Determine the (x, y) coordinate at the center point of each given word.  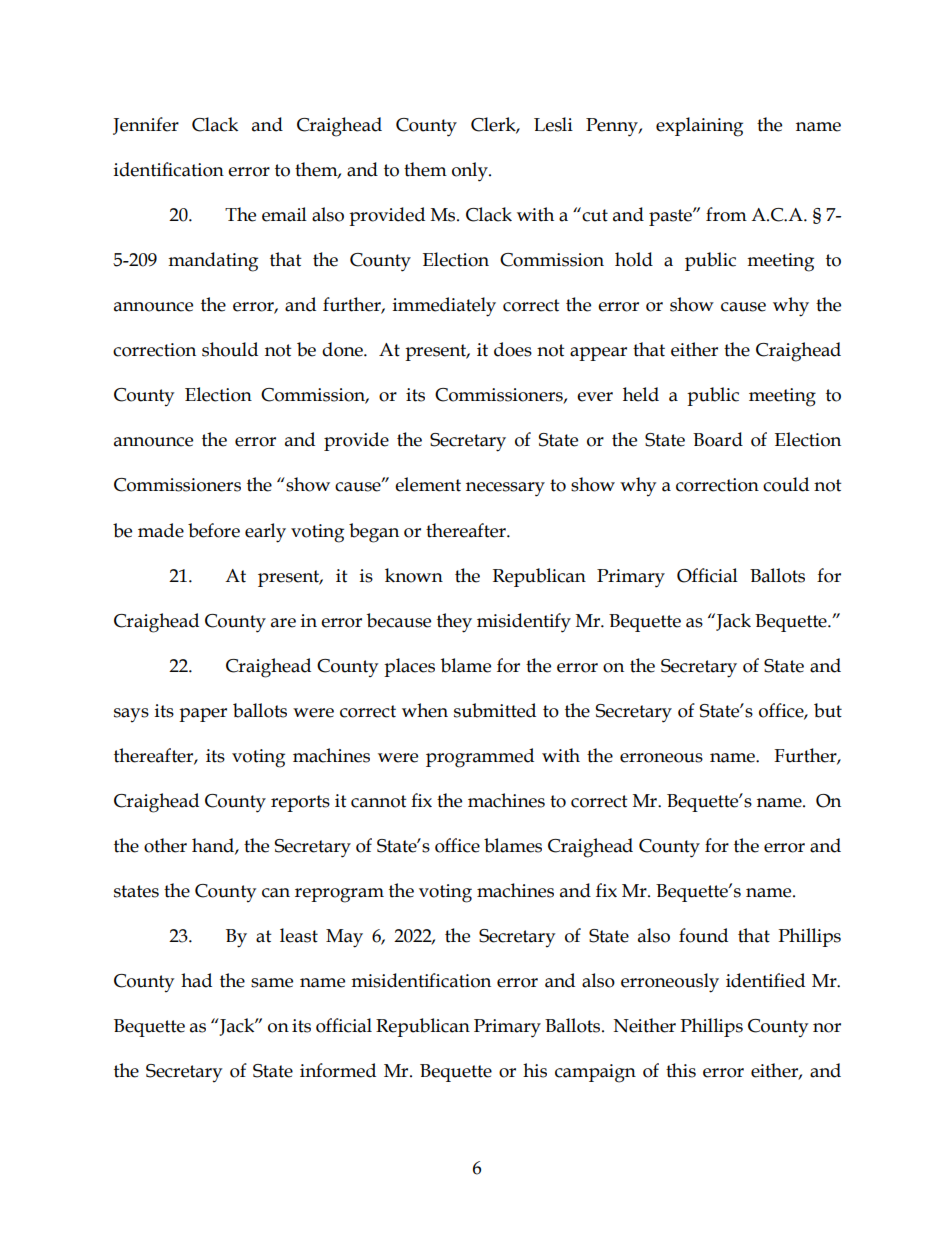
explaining (699, 127)
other (165, 845)
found (703, 935)
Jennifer (146, 126)
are (283, 623)
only (471, 172)
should (230, 349)
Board (718, 439)
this (681, 1070)
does (513, 349)
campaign (595, 1073)
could (786, 484)
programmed (480, 758)
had (196, 980)
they (454, 623)
